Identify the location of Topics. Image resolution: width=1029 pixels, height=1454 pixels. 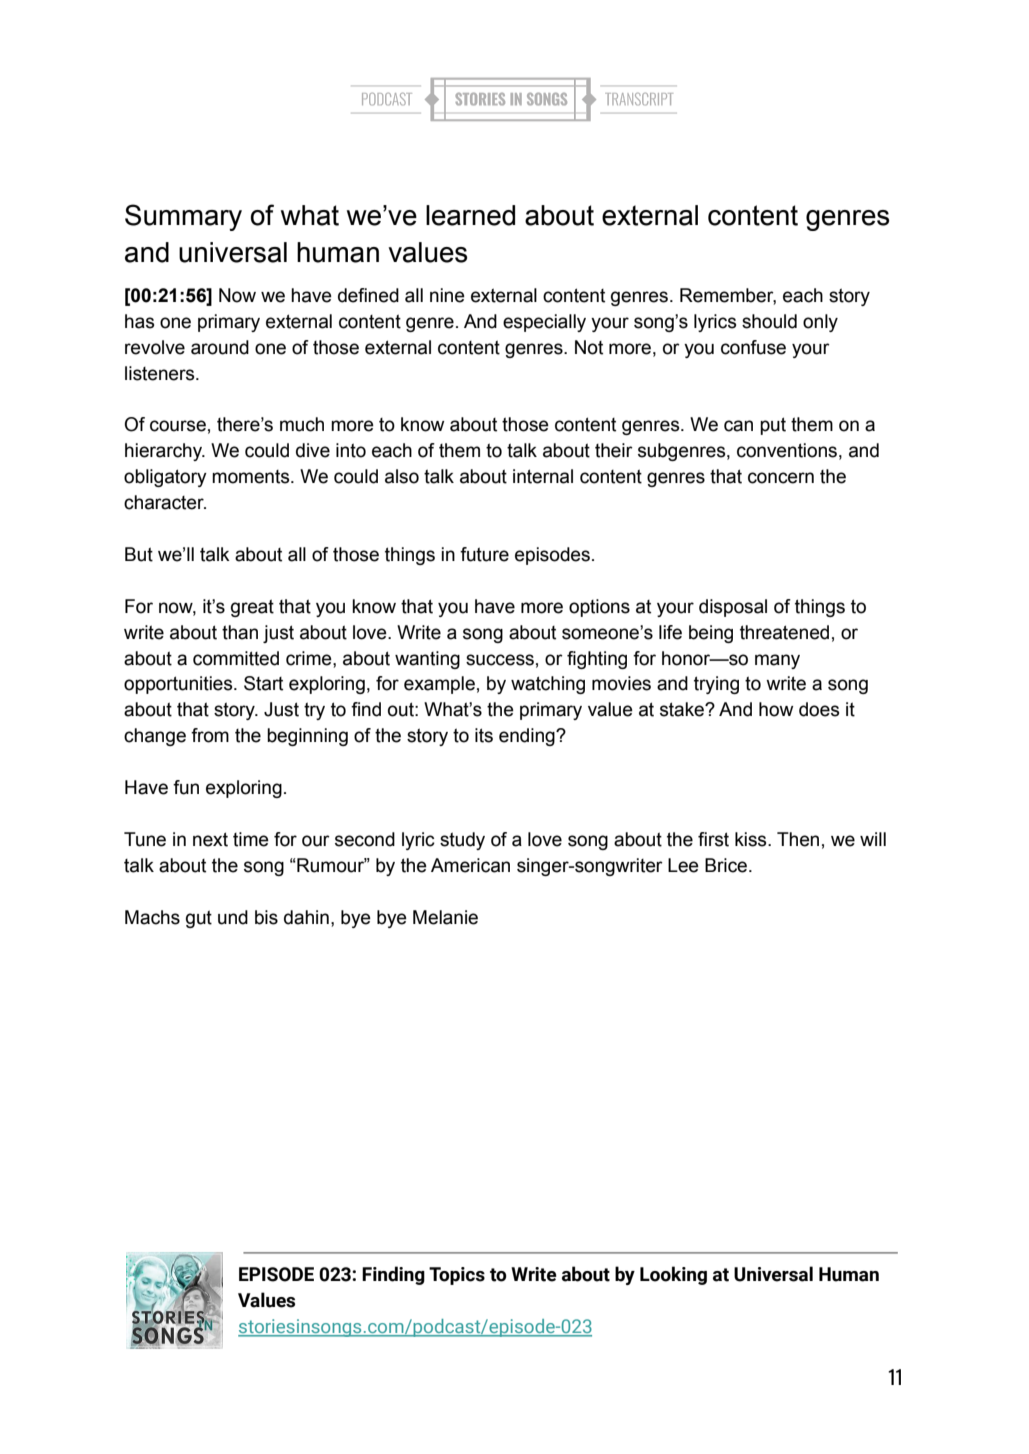
(457, 1276).
